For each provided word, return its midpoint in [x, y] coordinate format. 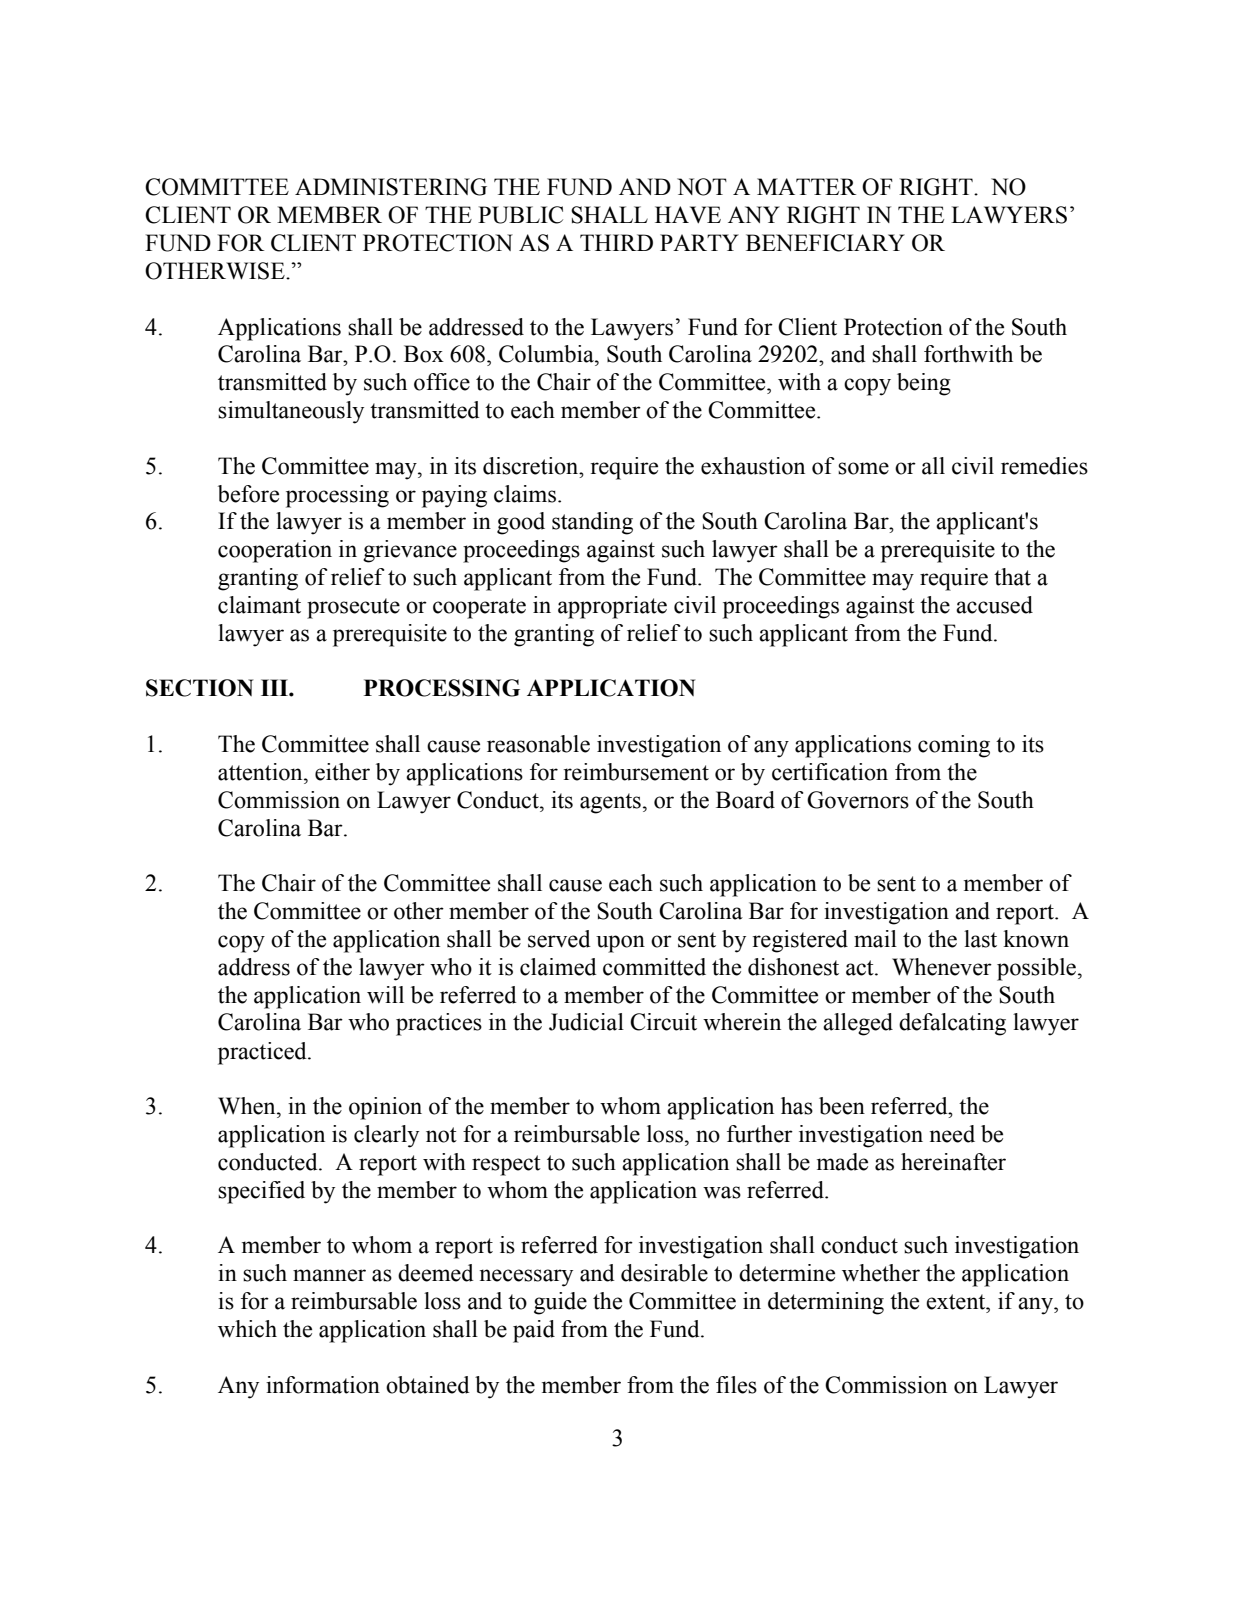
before [248, 494]
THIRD [616, 242]
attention [261, 772]
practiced [263, 1053]
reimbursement [636, 772]
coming [954, 746]
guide [560, 1303]
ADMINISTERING [391, 187]
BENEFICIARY [825, 243]
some [863, 468]
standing [592, 523]
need [952, 1134]
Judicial [586, 1022]
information [323, 1385]
